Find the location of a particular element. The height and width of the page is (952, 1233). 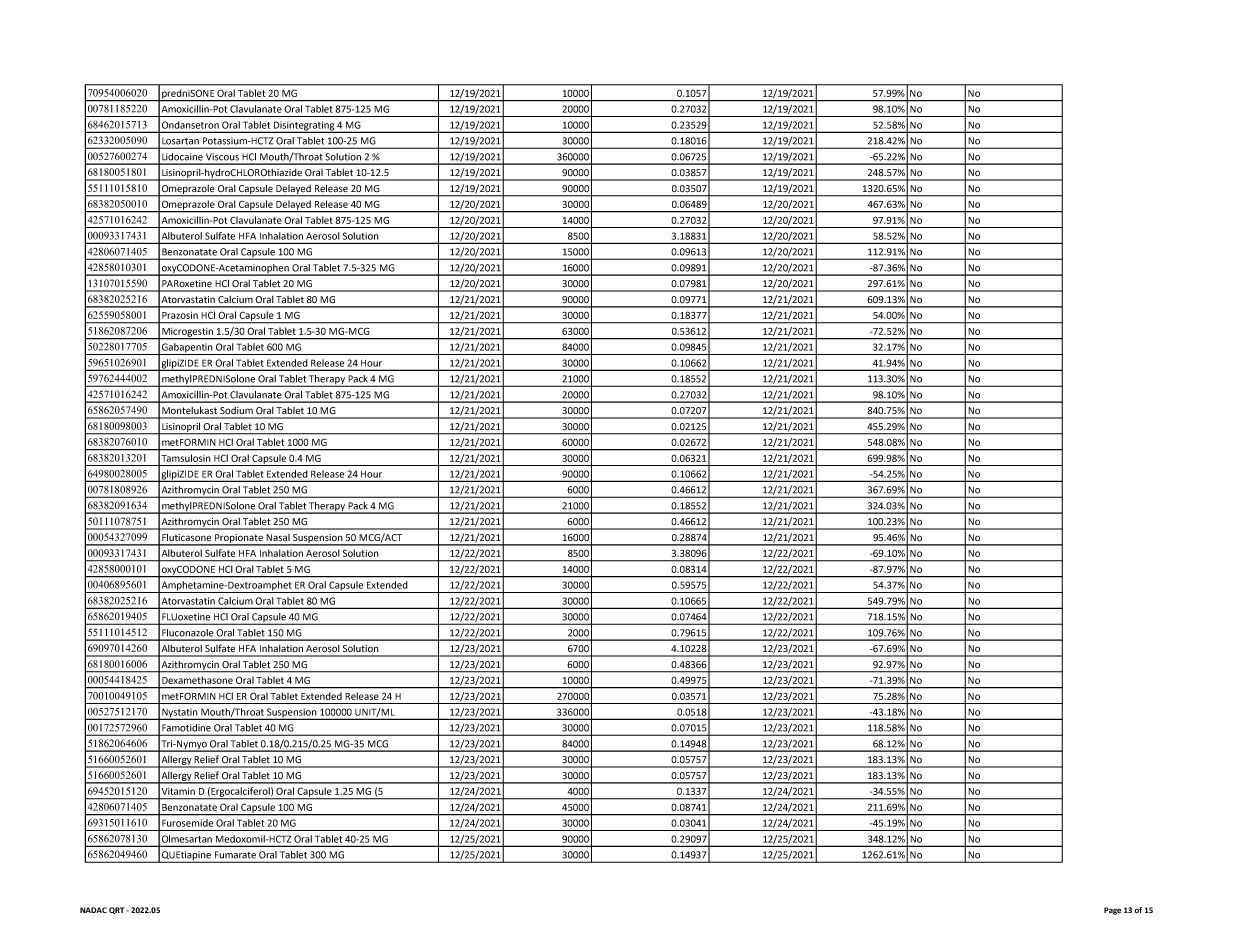

Fumarate is located at coordinates (235, 855).
